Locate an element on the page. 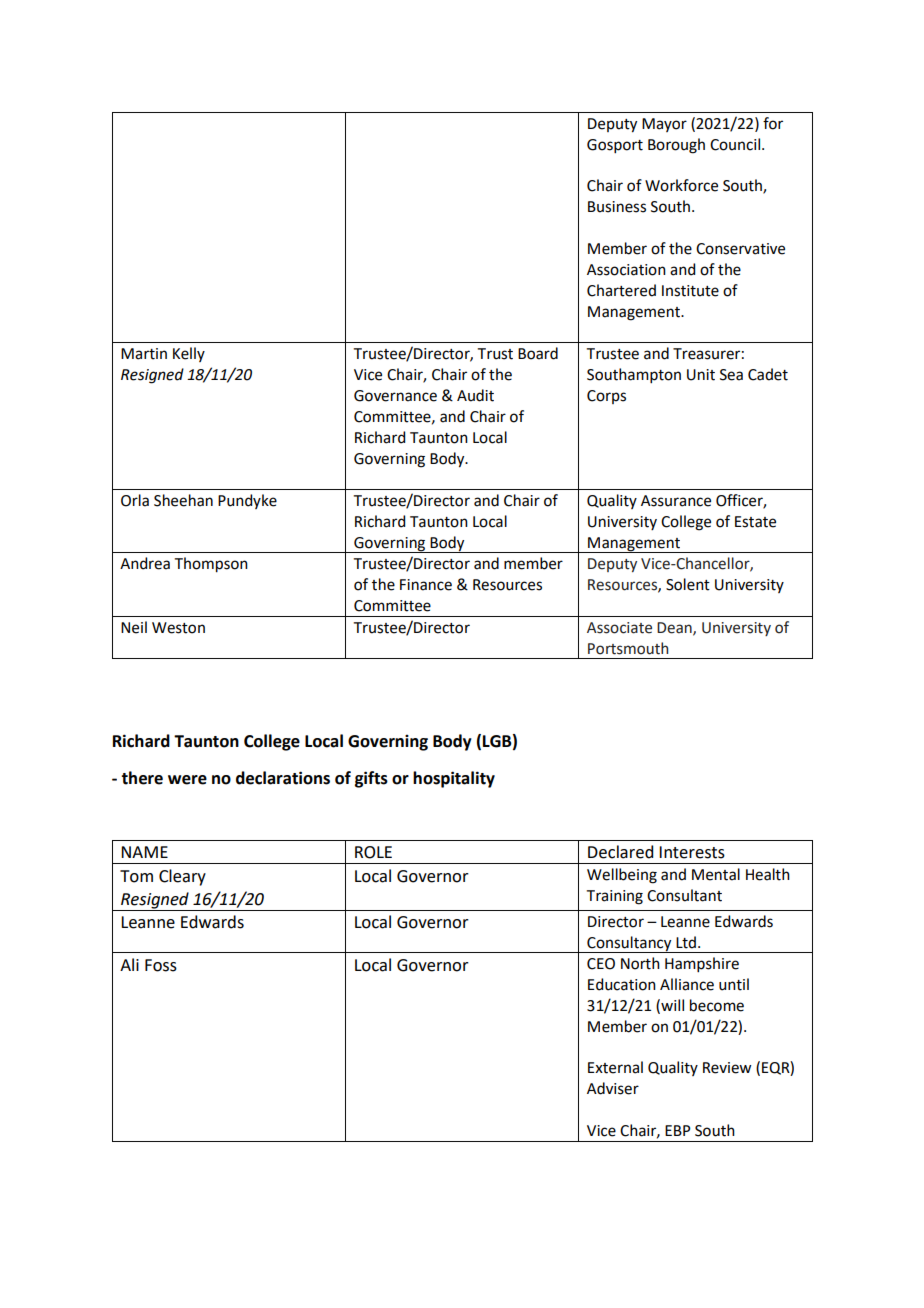 The height and width of the page is (1308, 924). Foss is located at coordinates (161, 965).
